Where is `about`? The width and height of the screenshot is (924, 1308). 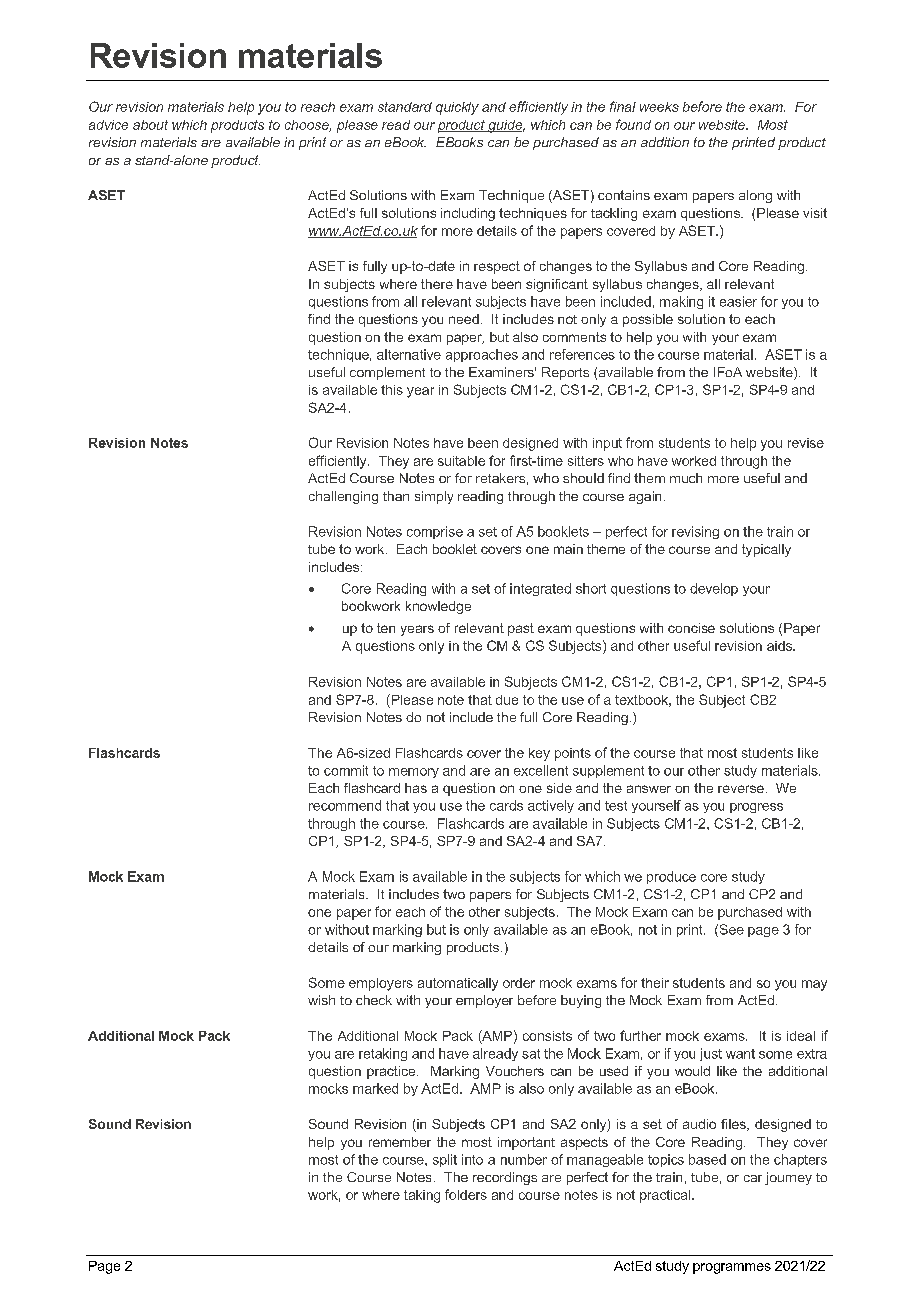
about is located at coordinates (150, 125).
